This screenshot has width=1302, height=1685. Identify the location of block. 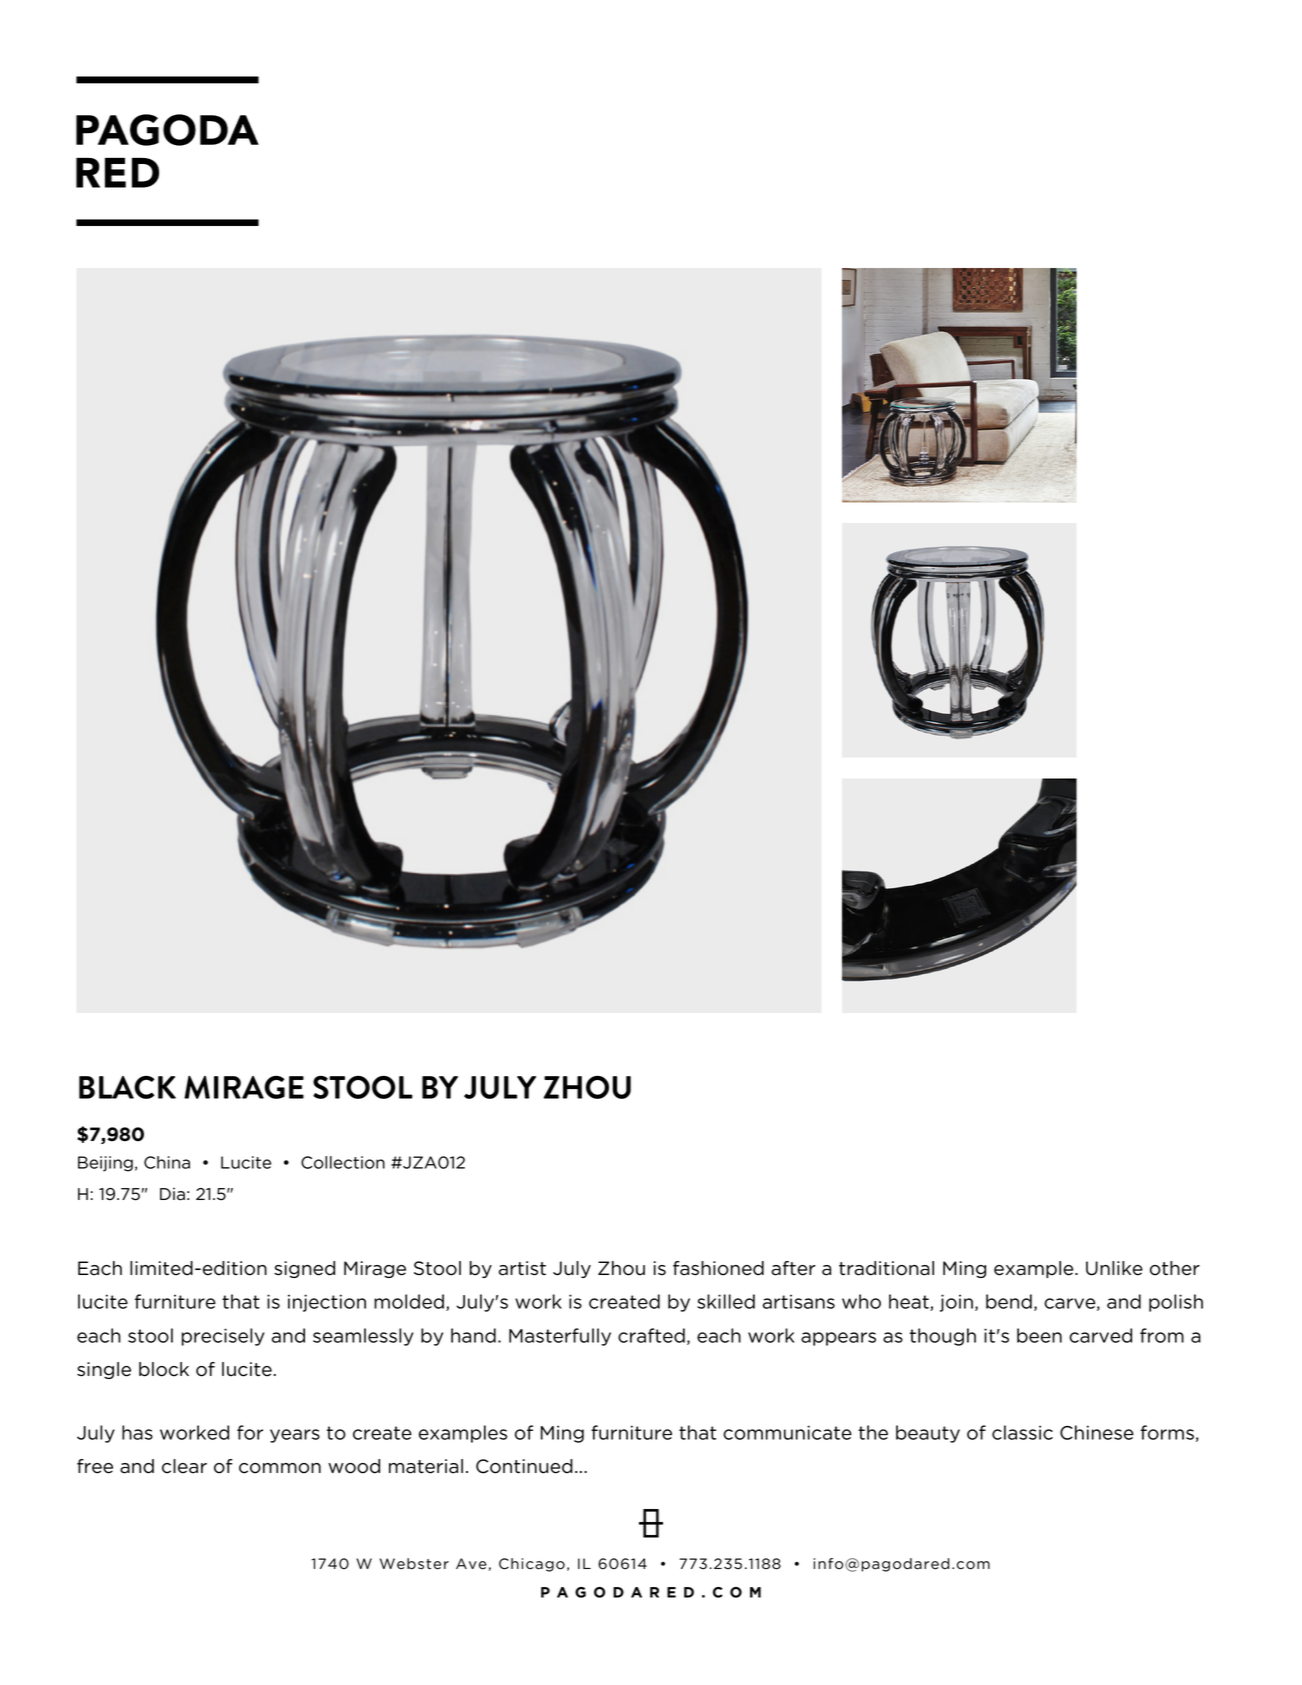
(164, 1369).
